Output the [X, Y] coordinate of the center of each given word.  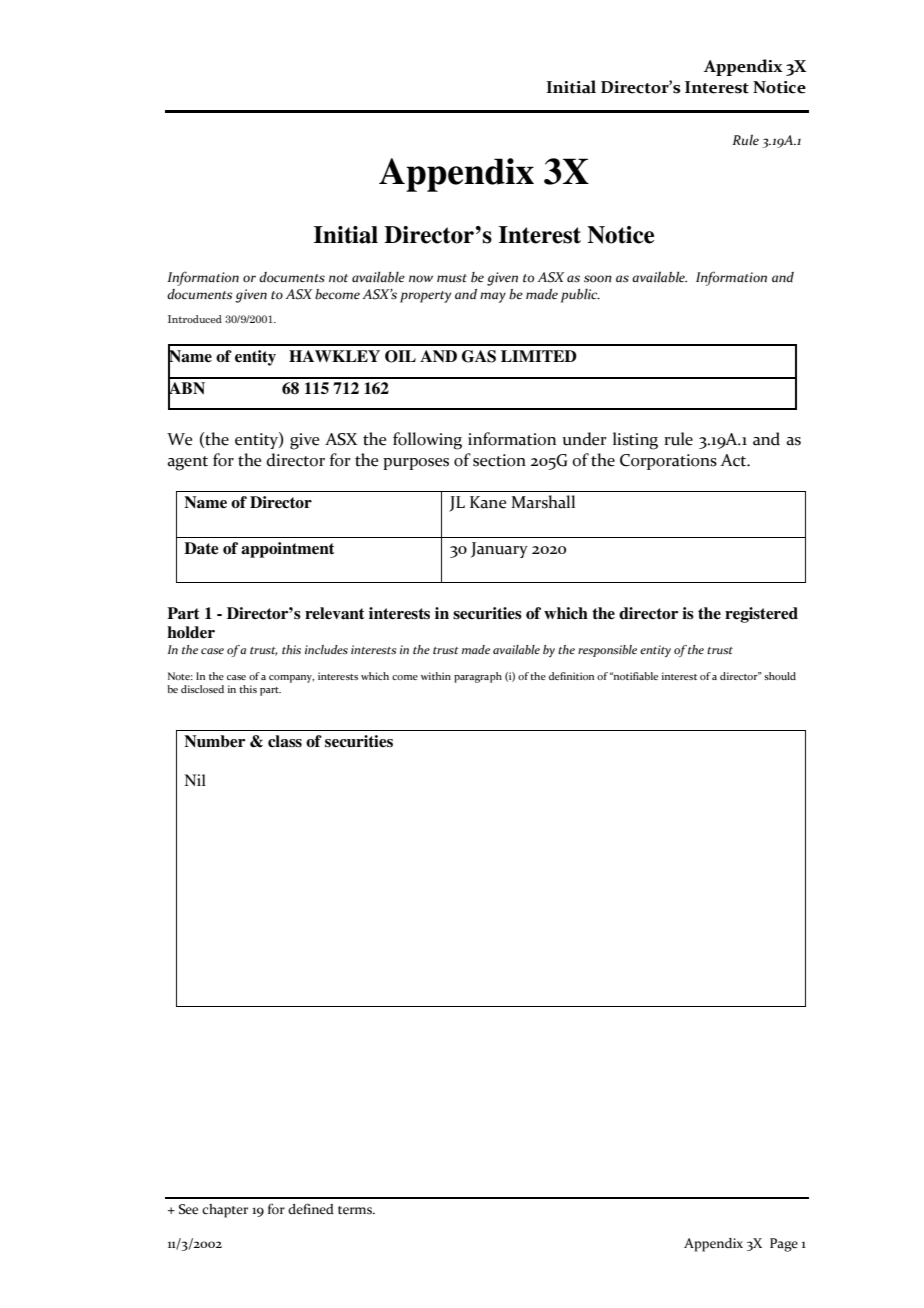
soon [598, 279]
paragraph [478, 677]
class [285, 741]
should [780, 676]
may [493, 297]
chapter [225, 1211]
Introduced [195, 319]
